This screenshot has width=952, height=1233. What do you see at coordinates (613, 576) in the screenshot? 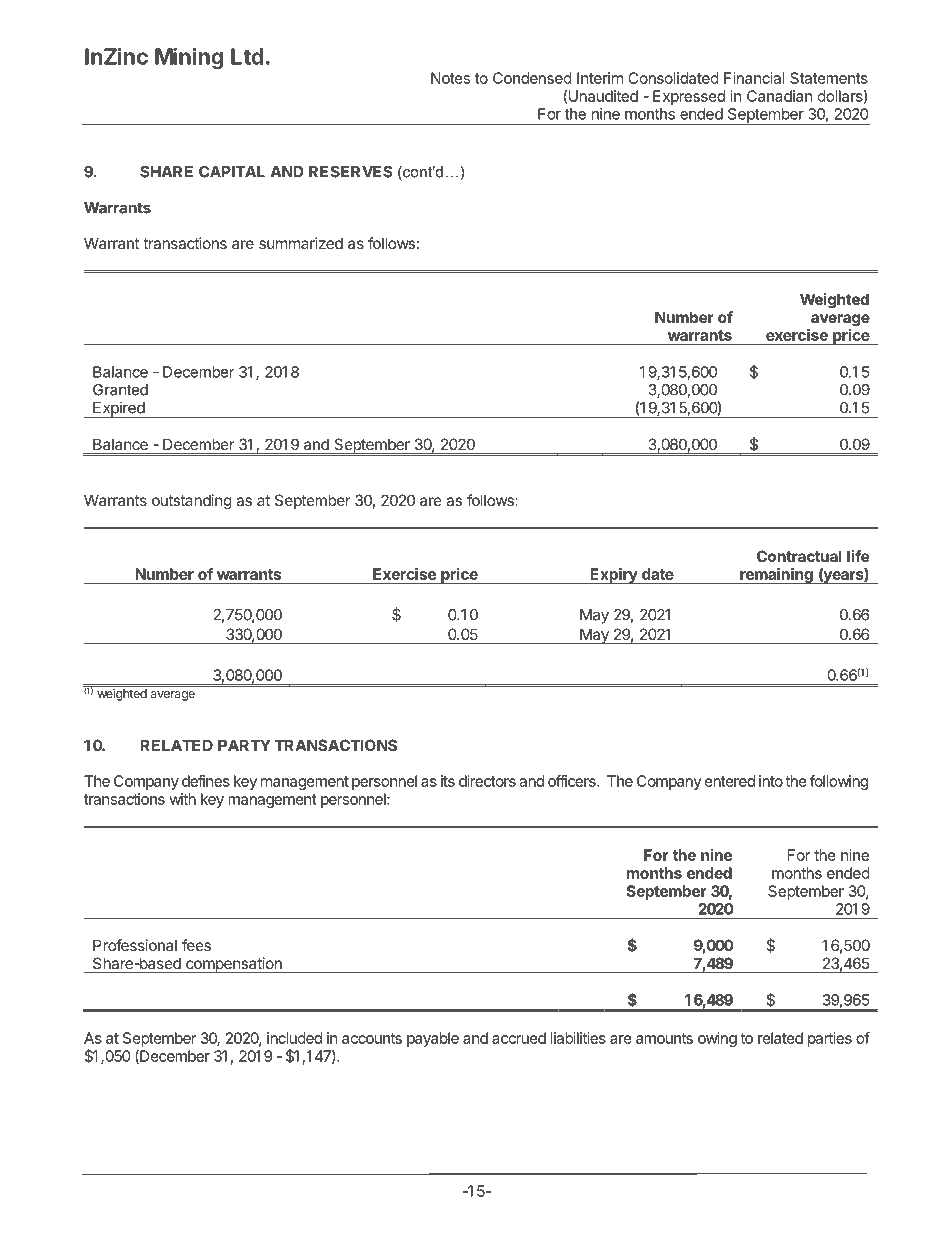
I see `Expiry` at bounding box center [613, 576].
